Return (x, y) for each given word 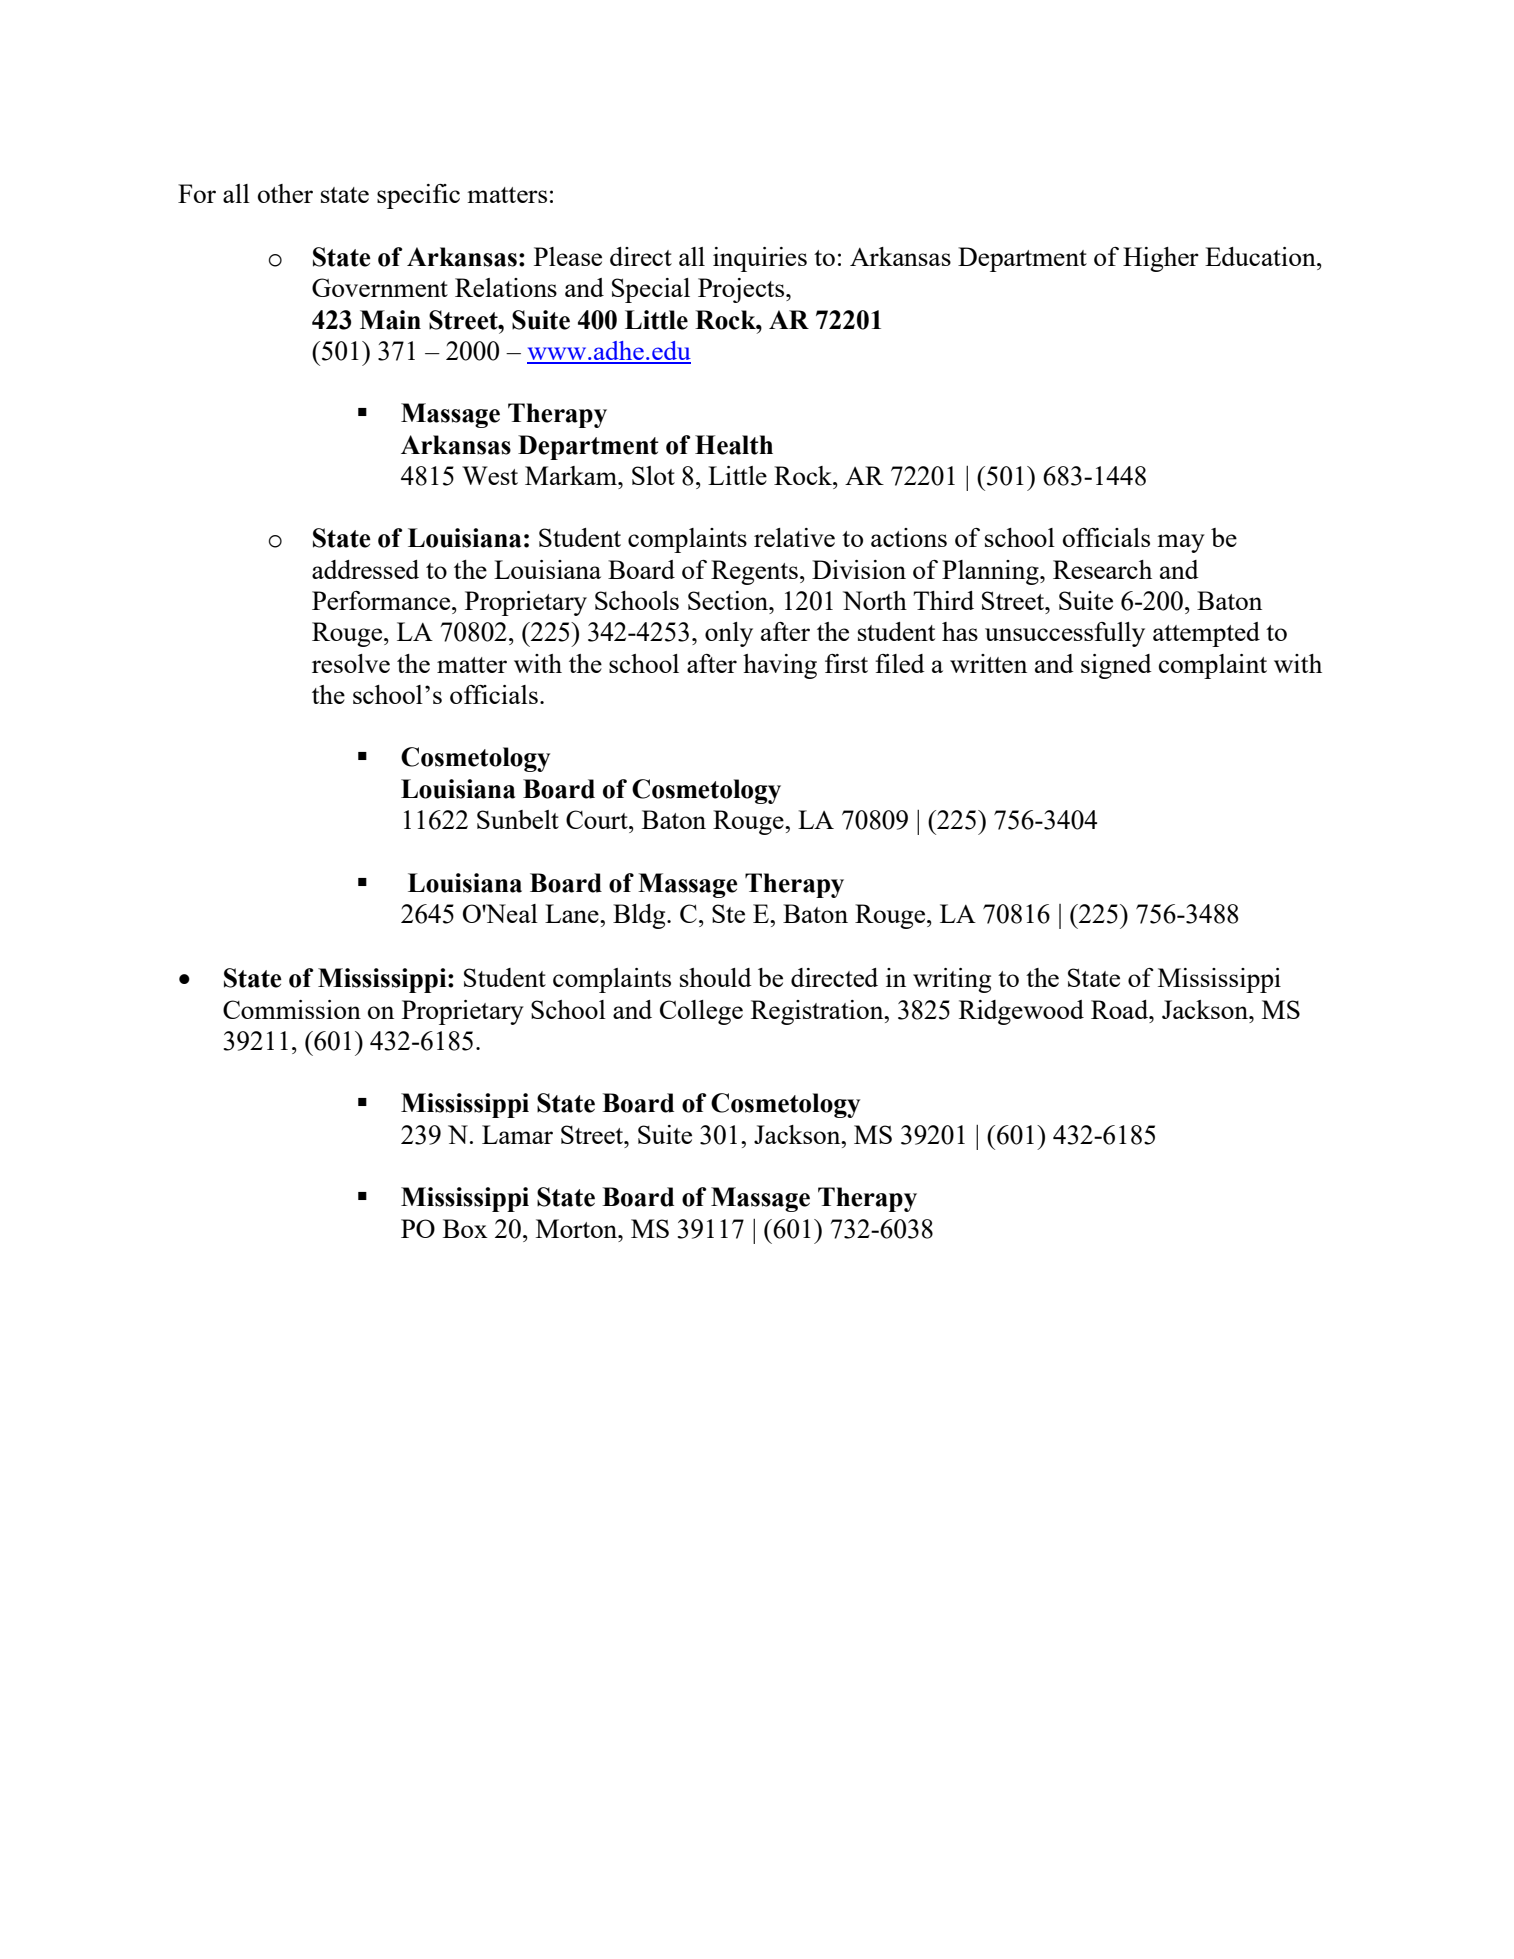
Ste (728, 913)
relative (794, 537)
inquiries (760, 259)
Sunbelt (518, 819)
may (1181, 543)
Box (465, 1228)
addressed (365, 569)
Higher (1161, 259)
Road (1121, 1009)
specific (418, 196)
